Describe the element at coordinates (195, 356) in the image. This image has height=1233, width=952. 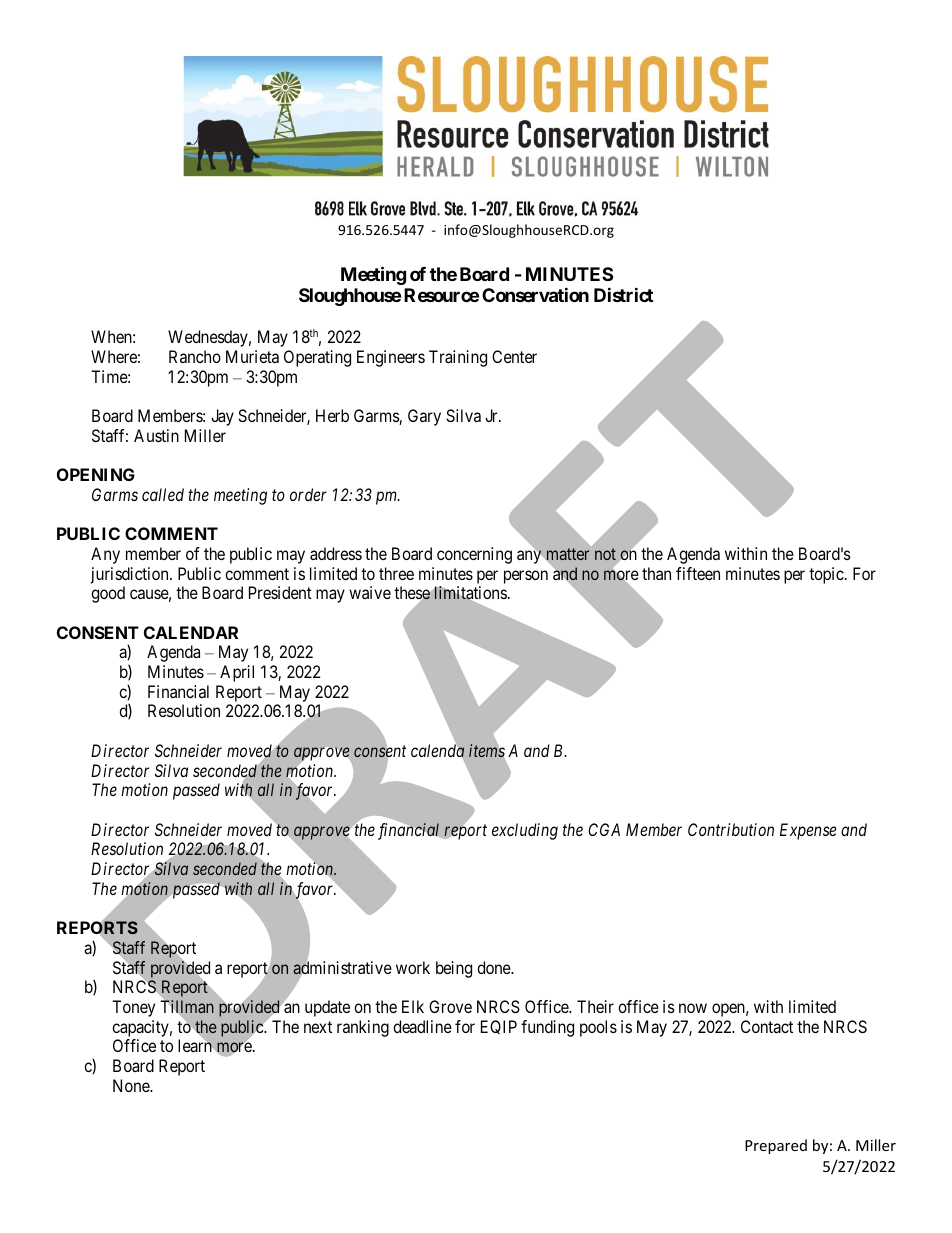
I see `Rancho` at that location.
